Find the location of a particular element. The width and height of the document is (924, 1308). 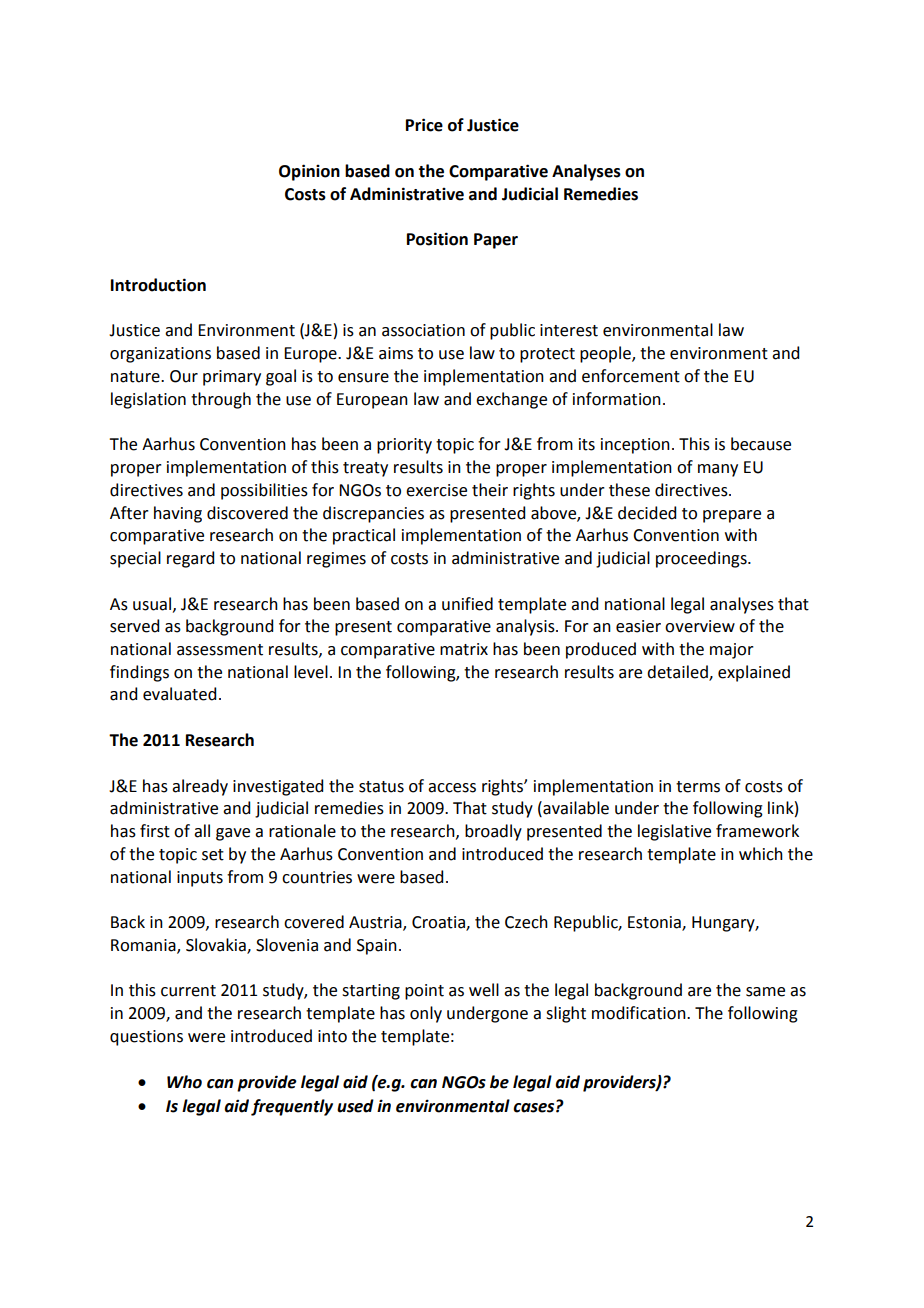

set is located at coordinates (213, 855).
